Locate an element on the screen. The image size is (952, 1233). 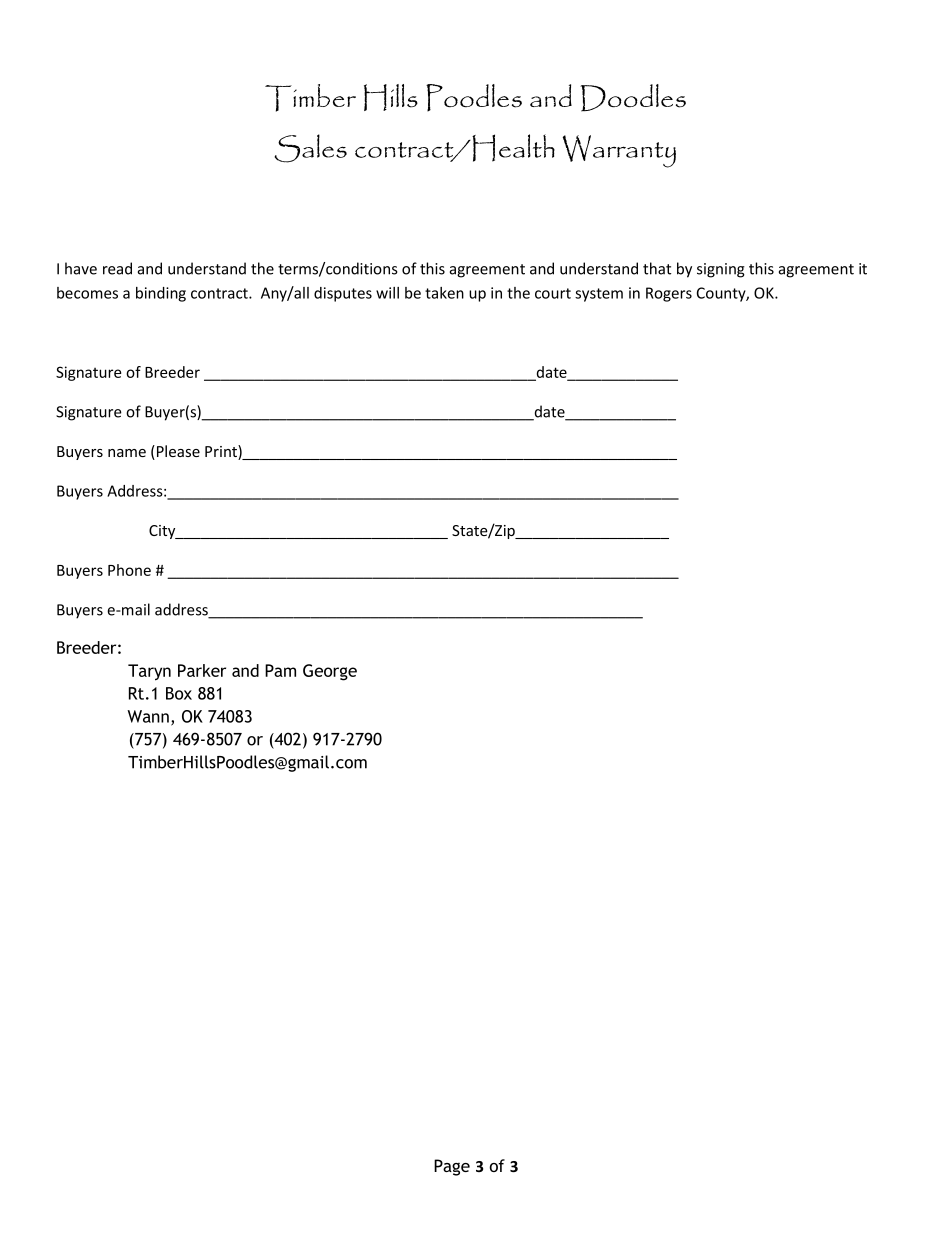
George is located at coordinates (330, 672).
